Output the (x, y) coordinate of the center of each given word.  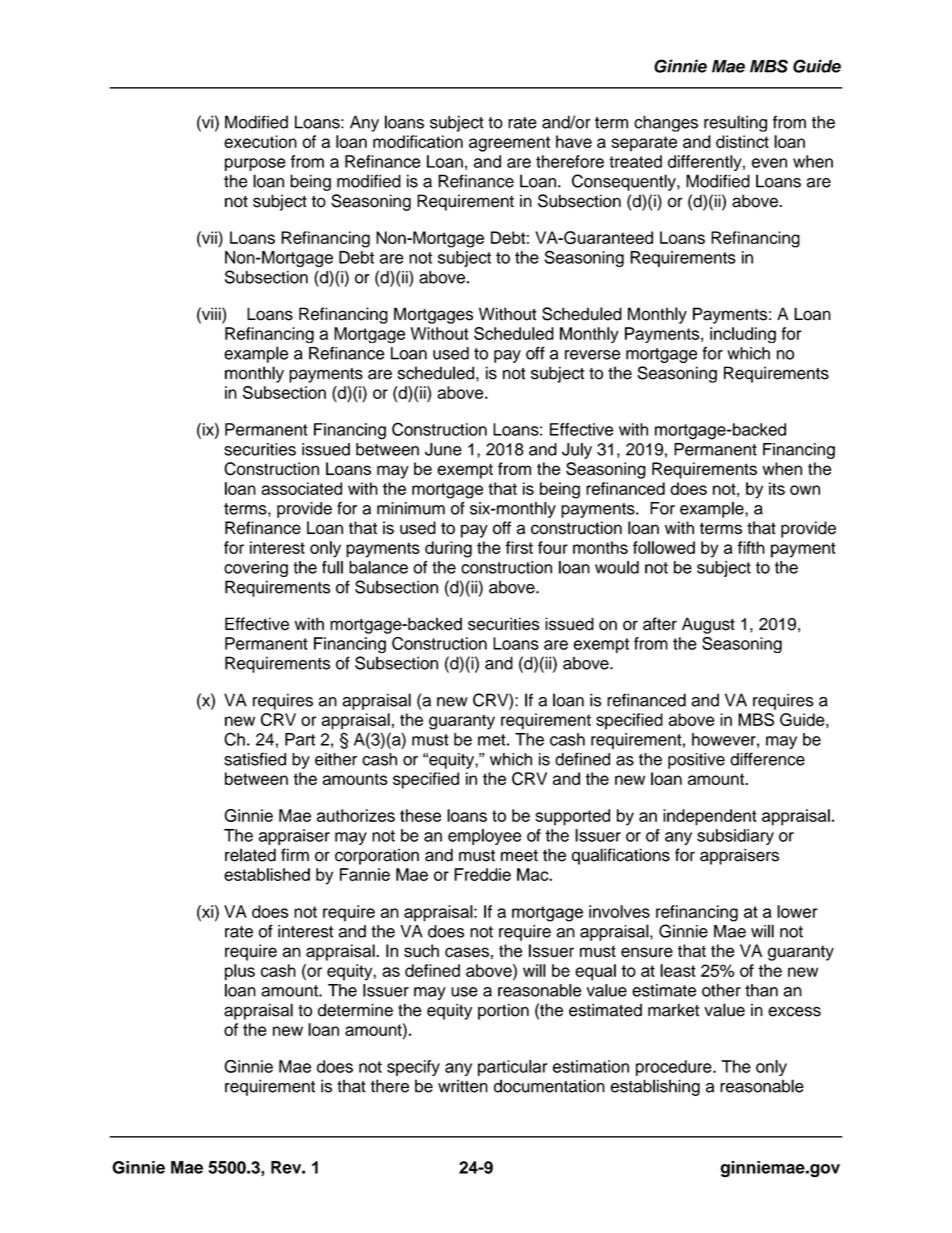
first (519, 547)
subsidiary (735, 837)
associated (301, 488)
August (708, 625)
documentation (549, 1086)
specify (413, 1068)
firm (295, 854)
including (743, 335)
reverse (592, 355)
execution (260, 141)
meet (519, 856)
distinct (742, 141)
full (332, 567)
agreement (509, 144)
